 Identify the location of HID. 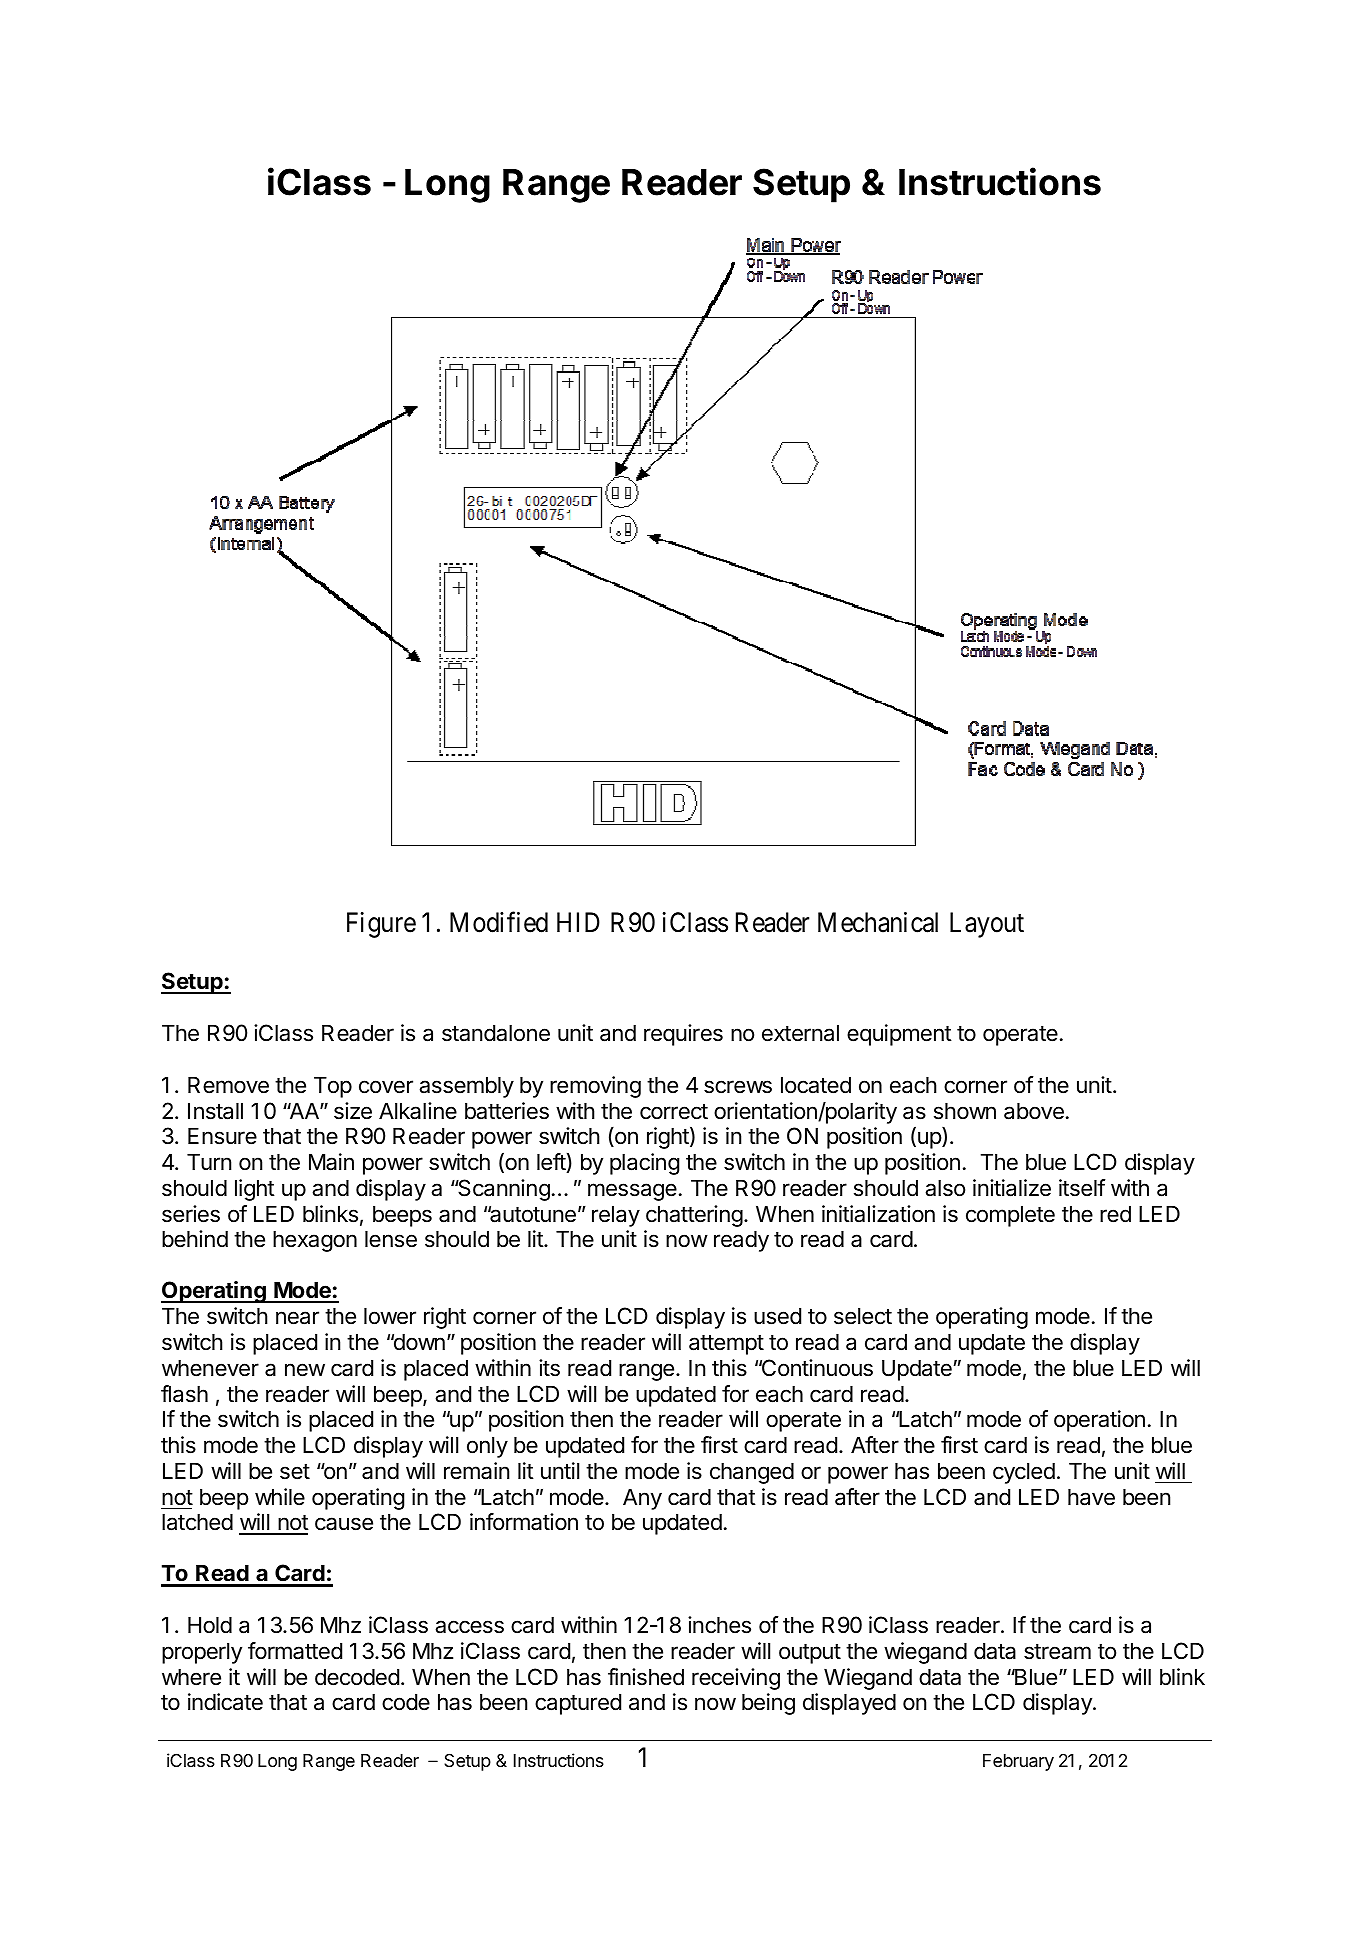
(578, 922).
